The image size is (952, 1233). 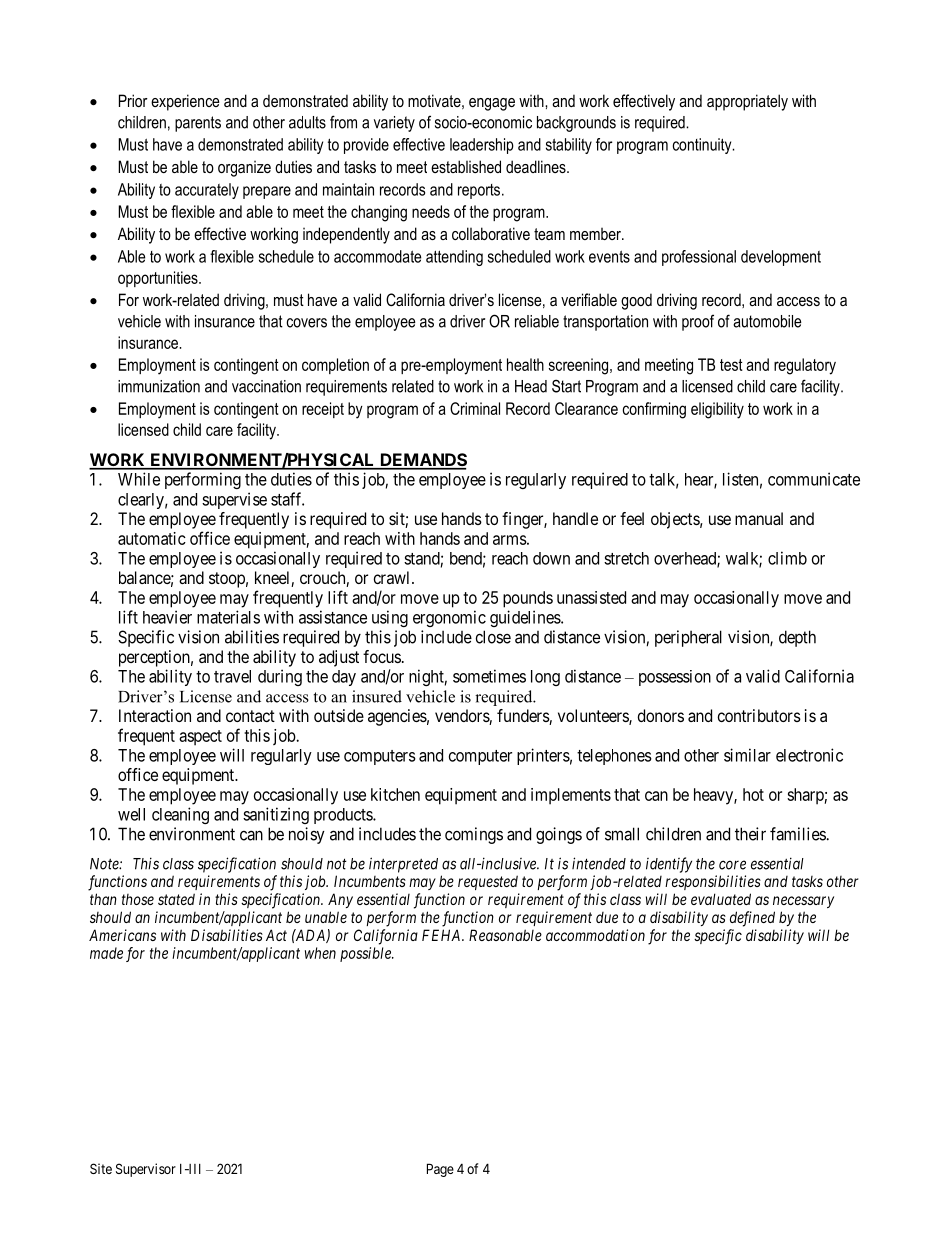 What do you see at coordinates (747, 755) in the screenshot?
I see `similar` at bounding box center [747, 755].
